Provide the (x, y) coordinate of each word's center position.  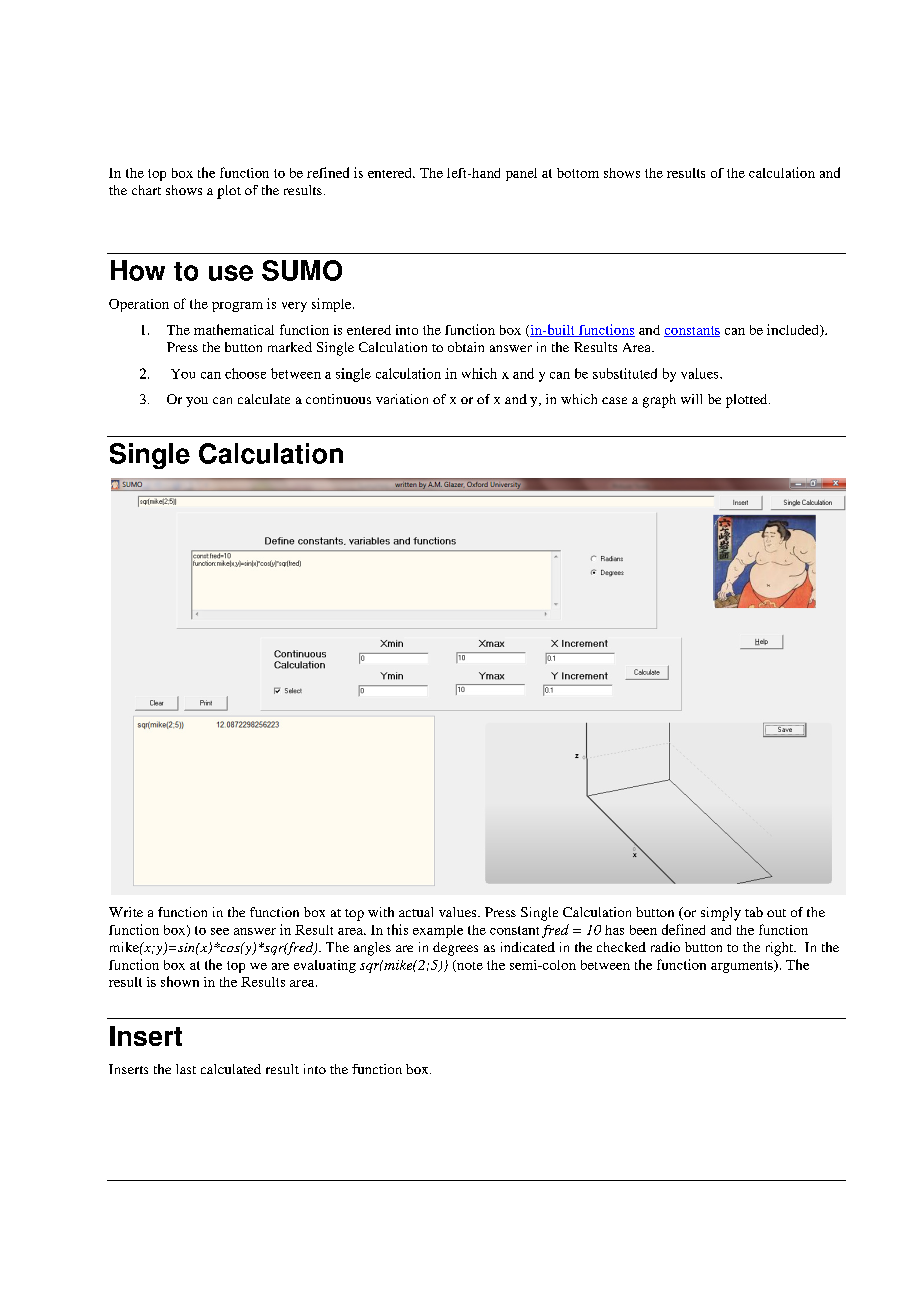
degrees (455, 949)
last (186, 1069)
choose (245, 373)
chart (146, 190)
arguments (743, 966)
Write (126, 912)
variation (402, 399)
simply (721, 914)
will (691, 399)
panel (521, 174)
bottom (578, 173)
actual (416, 912)
